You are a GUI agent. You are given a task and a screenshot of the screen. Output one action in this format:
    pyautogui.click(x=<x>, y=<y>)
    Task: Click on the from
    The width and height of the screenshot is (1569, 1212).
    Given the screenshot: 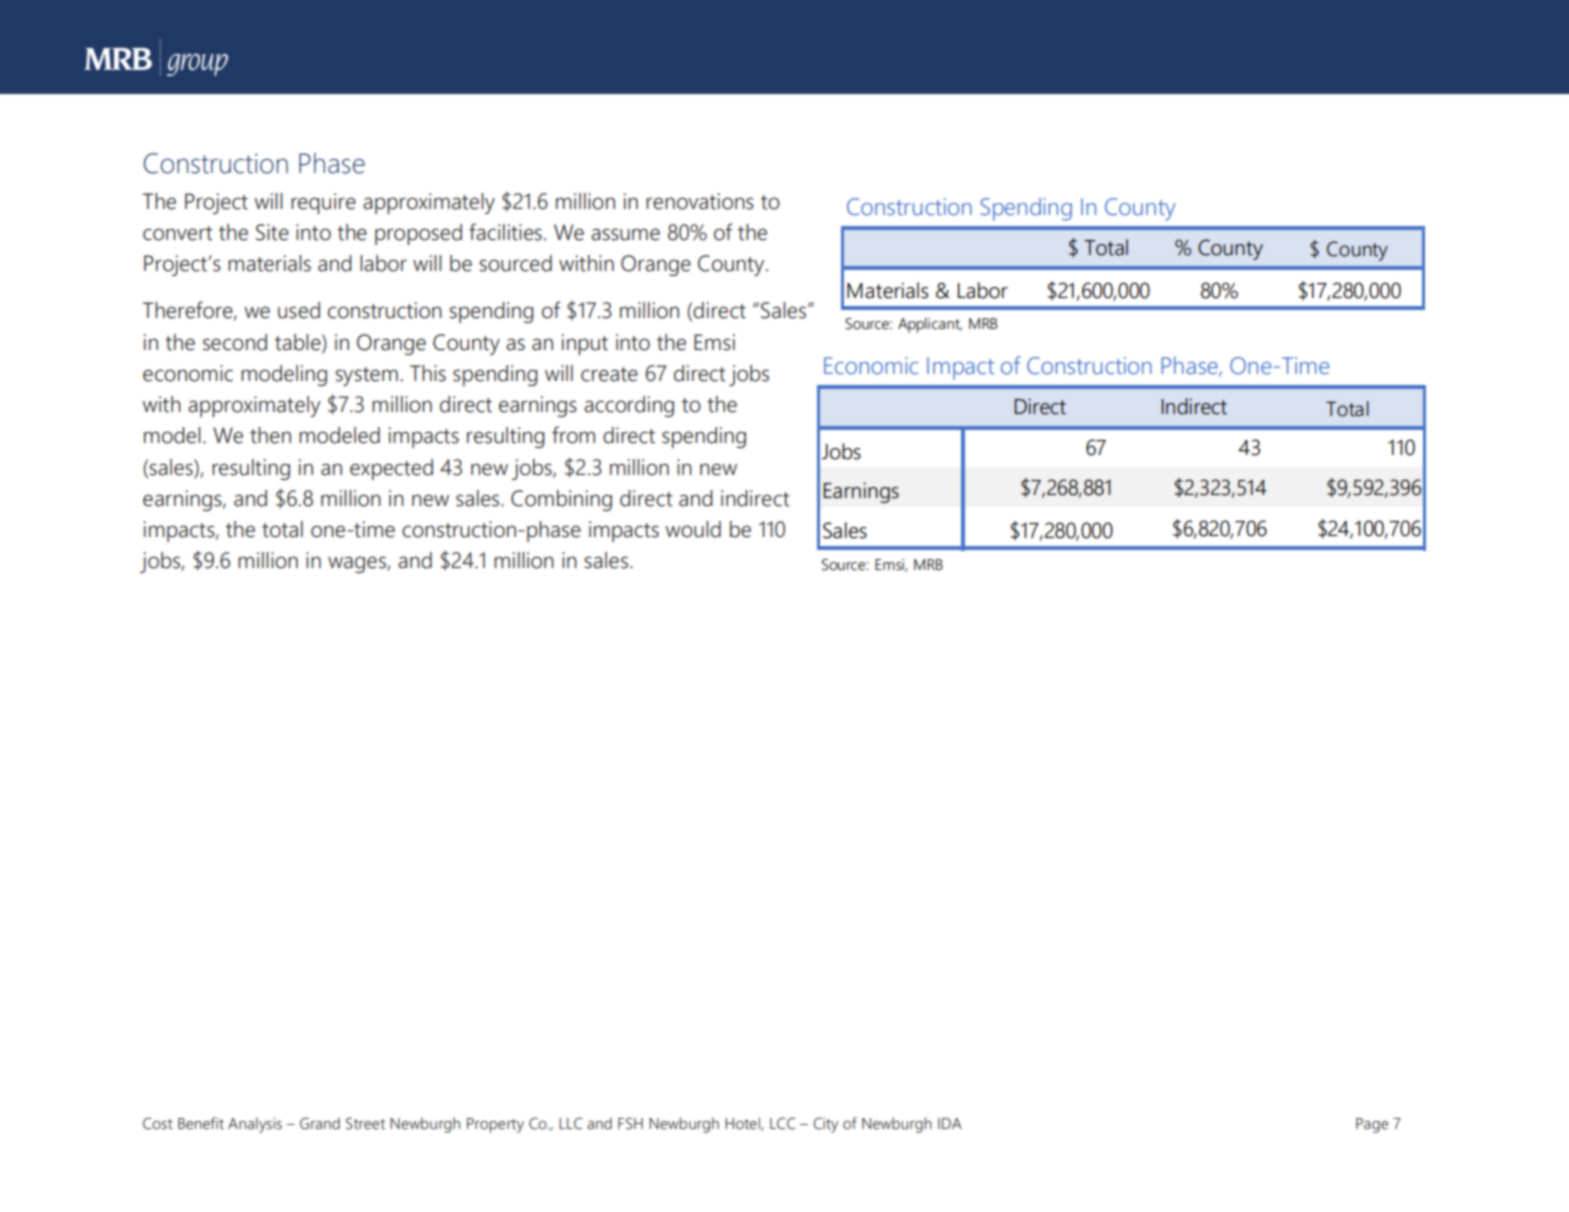 What is the action you would take?
    pyautogui.click(x=573, y=435)
